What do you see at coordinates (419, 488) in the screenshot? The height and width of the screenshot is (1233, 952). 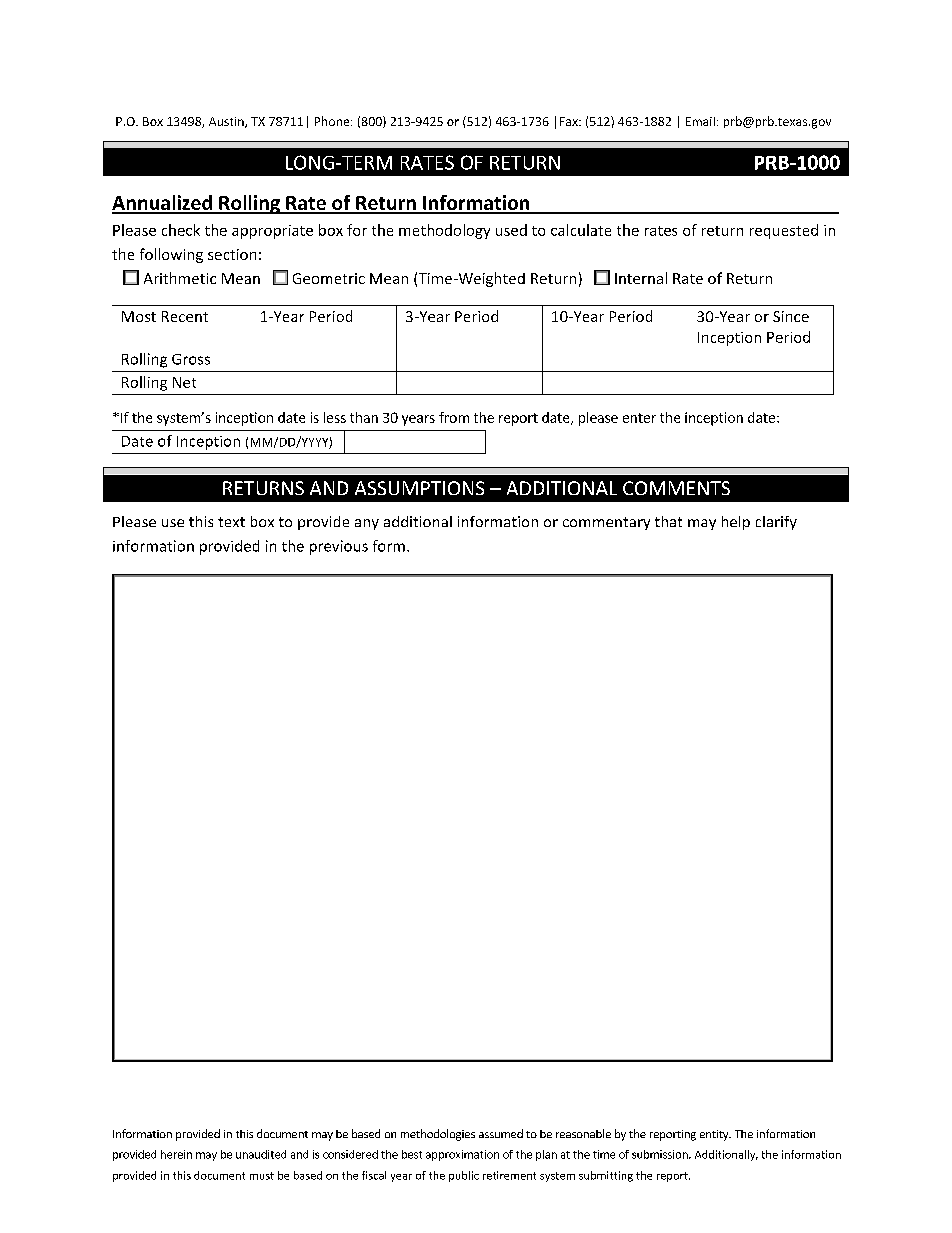 I see `ASSUMPTIONS` at bounding box center [419, 488].
